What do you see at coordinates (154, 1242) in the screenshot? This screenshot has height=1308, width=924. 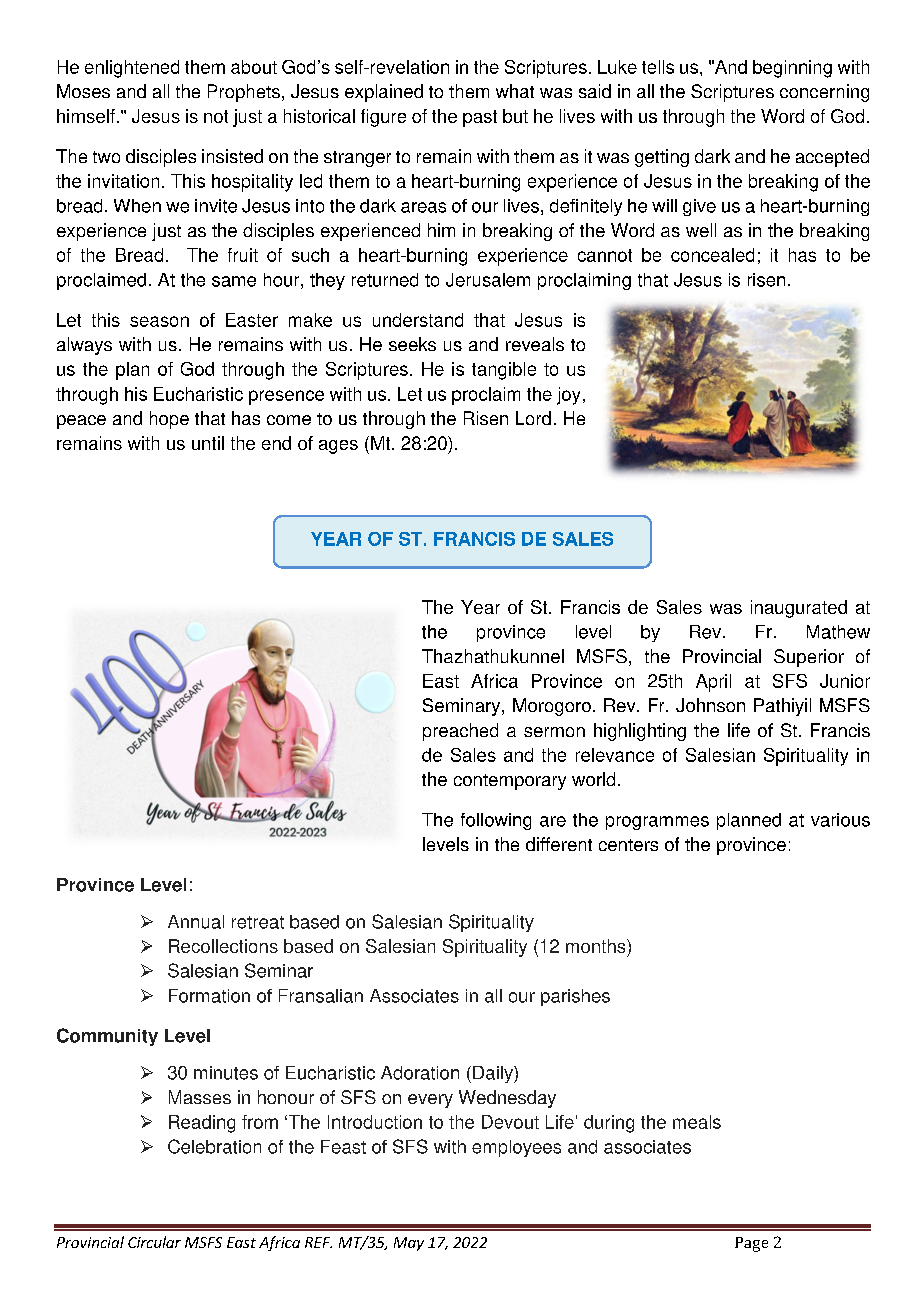 I see `Circular` at bounding box center [154, 1242].
